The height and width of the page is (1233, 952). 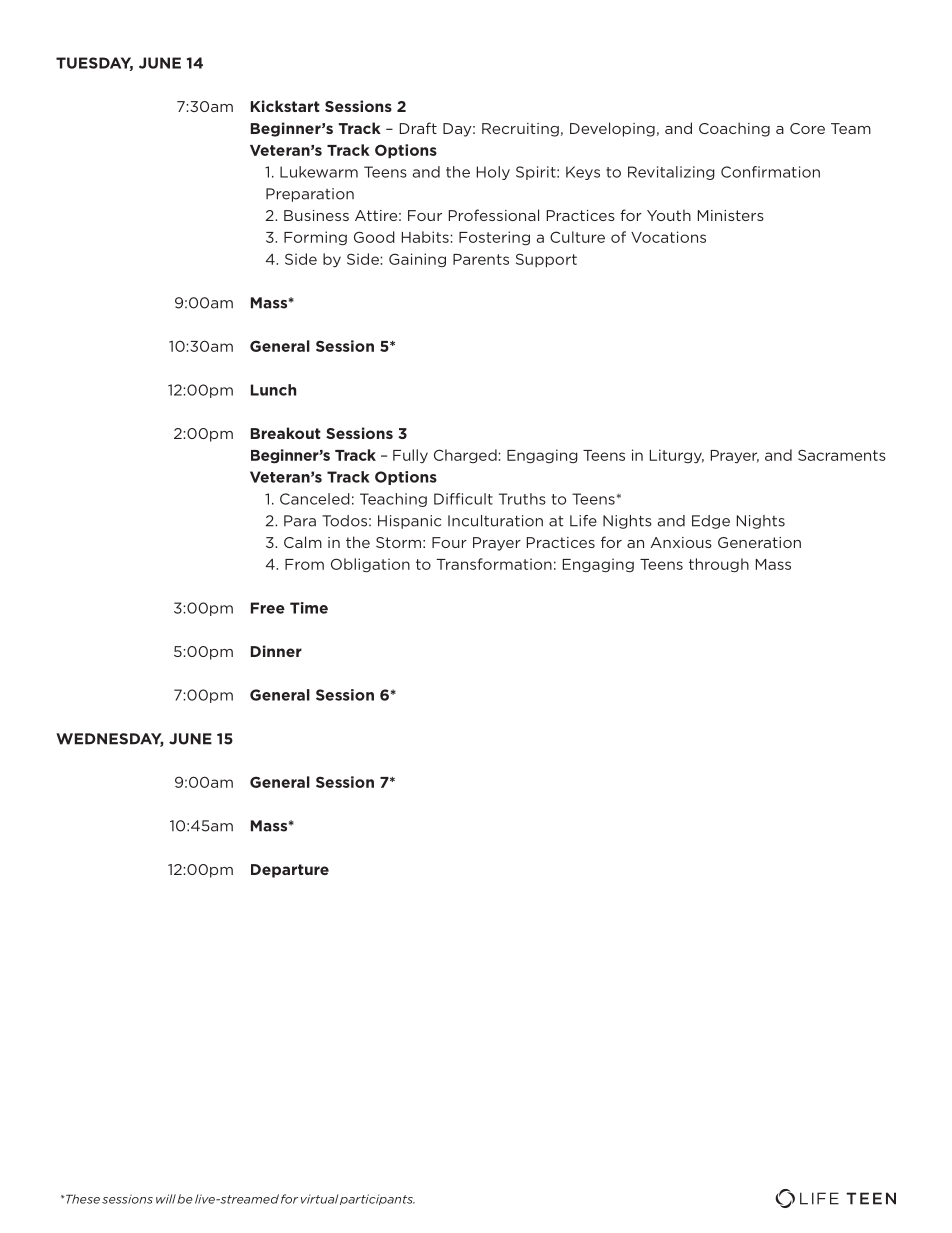 What do you see at coordinates (268, 608) in the page?
I see `Free` at bounding box center [268, 608].
